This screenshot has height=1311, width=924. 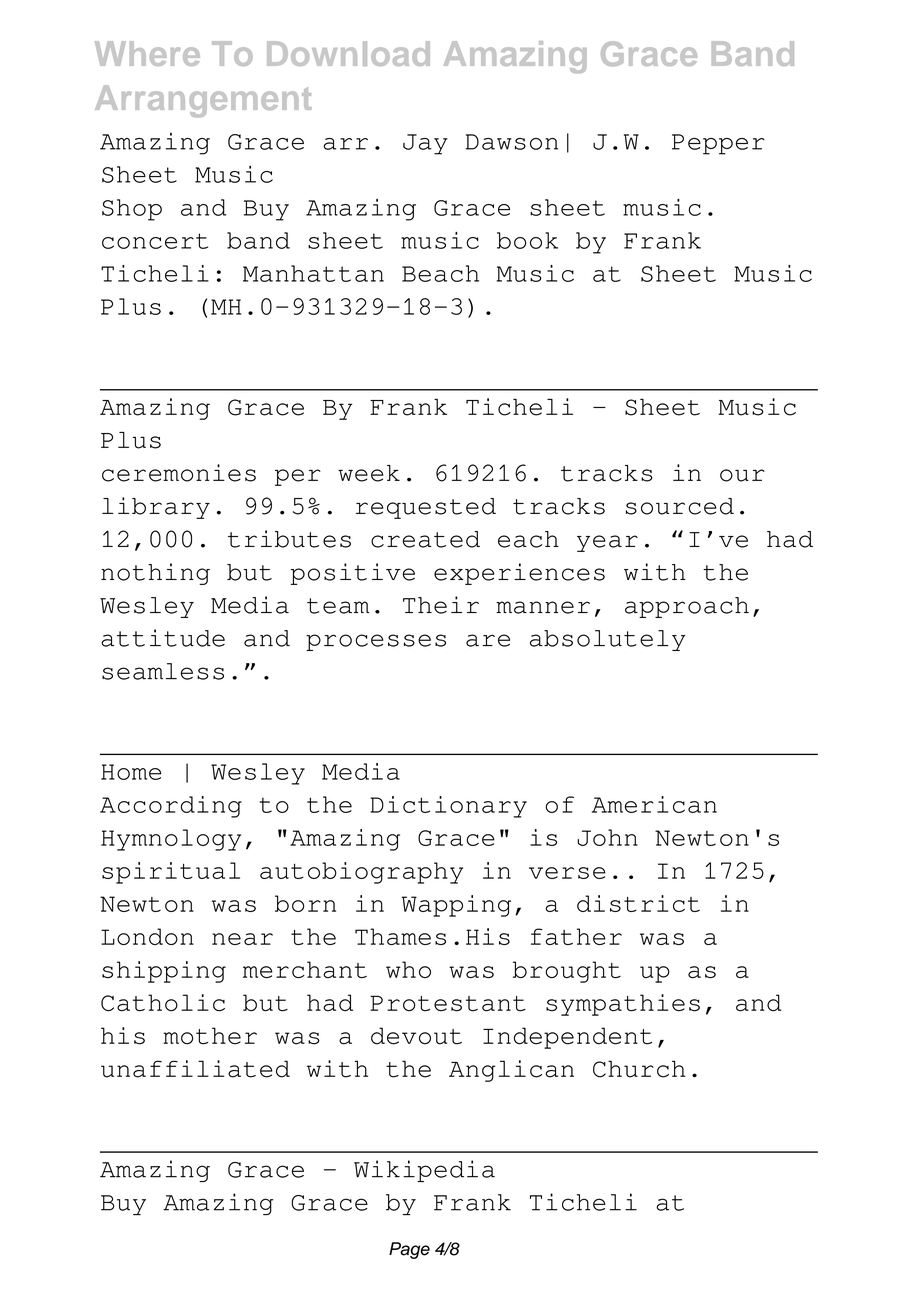 What do you see at coordinates (369, 473) in the screenshot?
I see `week` at bounding box center [369, 473].
